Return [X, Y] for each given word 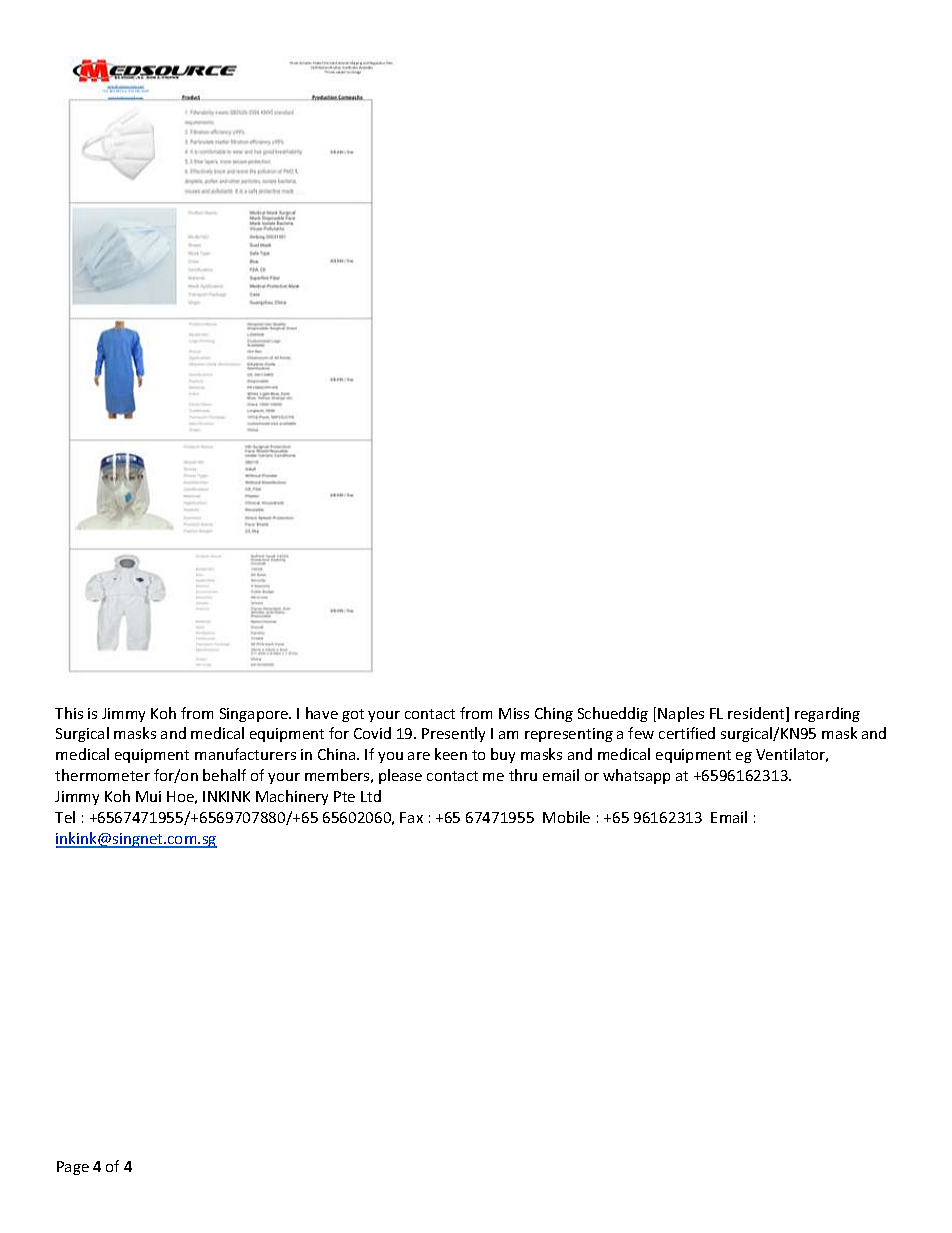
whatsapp [636, 776]
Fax [411, 817]
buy [503, 755]
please [400, 776]
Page [73, 1168]
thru [523, 775]
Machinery [292, 797]
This [69, 713]
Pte [344, 796]
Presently [453, 734]
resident [757, 714]
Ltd [371, 796]
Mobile [566, 817]
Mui [148, 796]
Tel [65, 817]
